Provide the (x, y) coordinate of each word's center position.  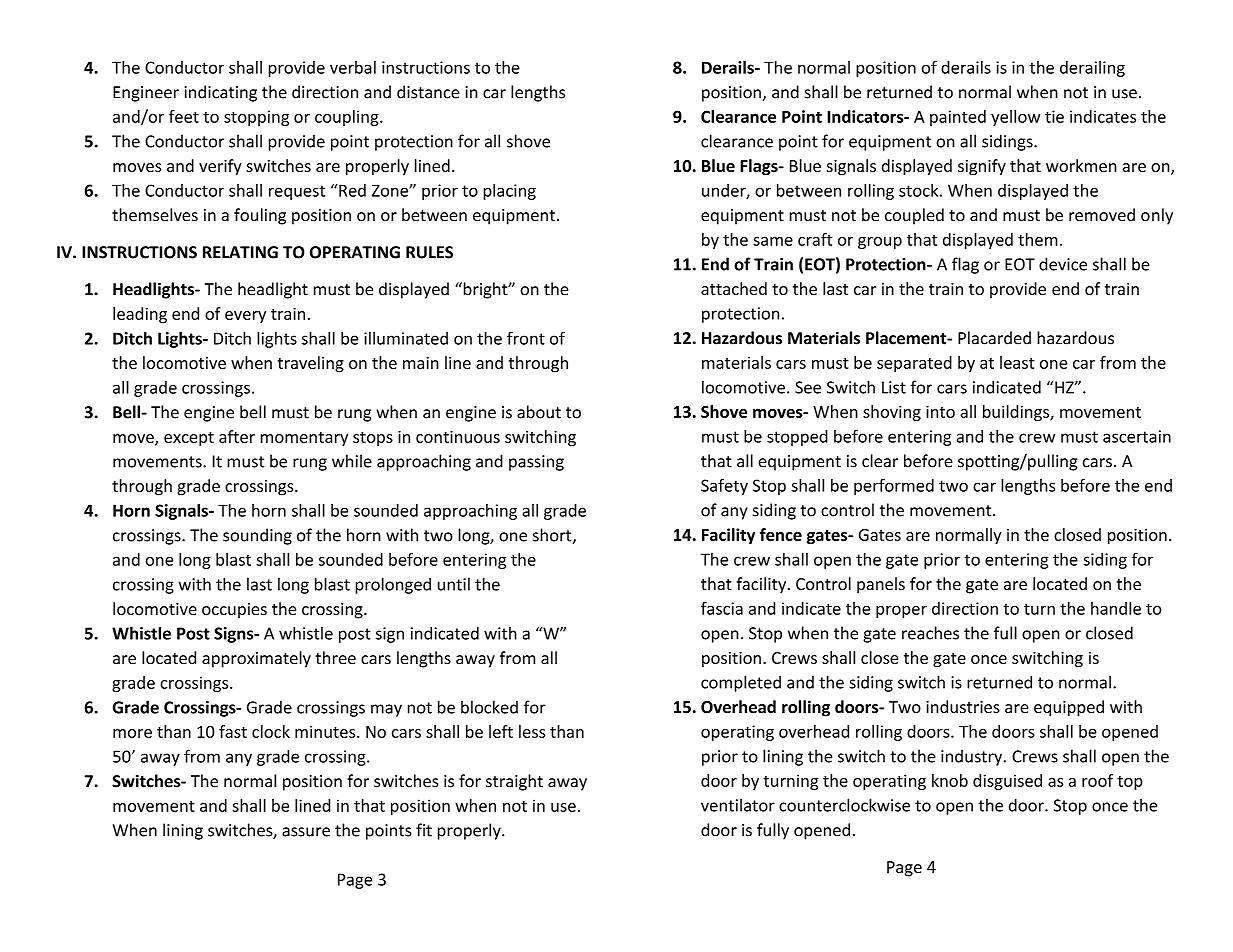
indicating (221, 93)
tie (1054, 116)
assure (306, 832)
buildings (1017, 413)
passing (536, 463)
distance (428, 92)
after (237, 436)
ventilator (738, 805)
